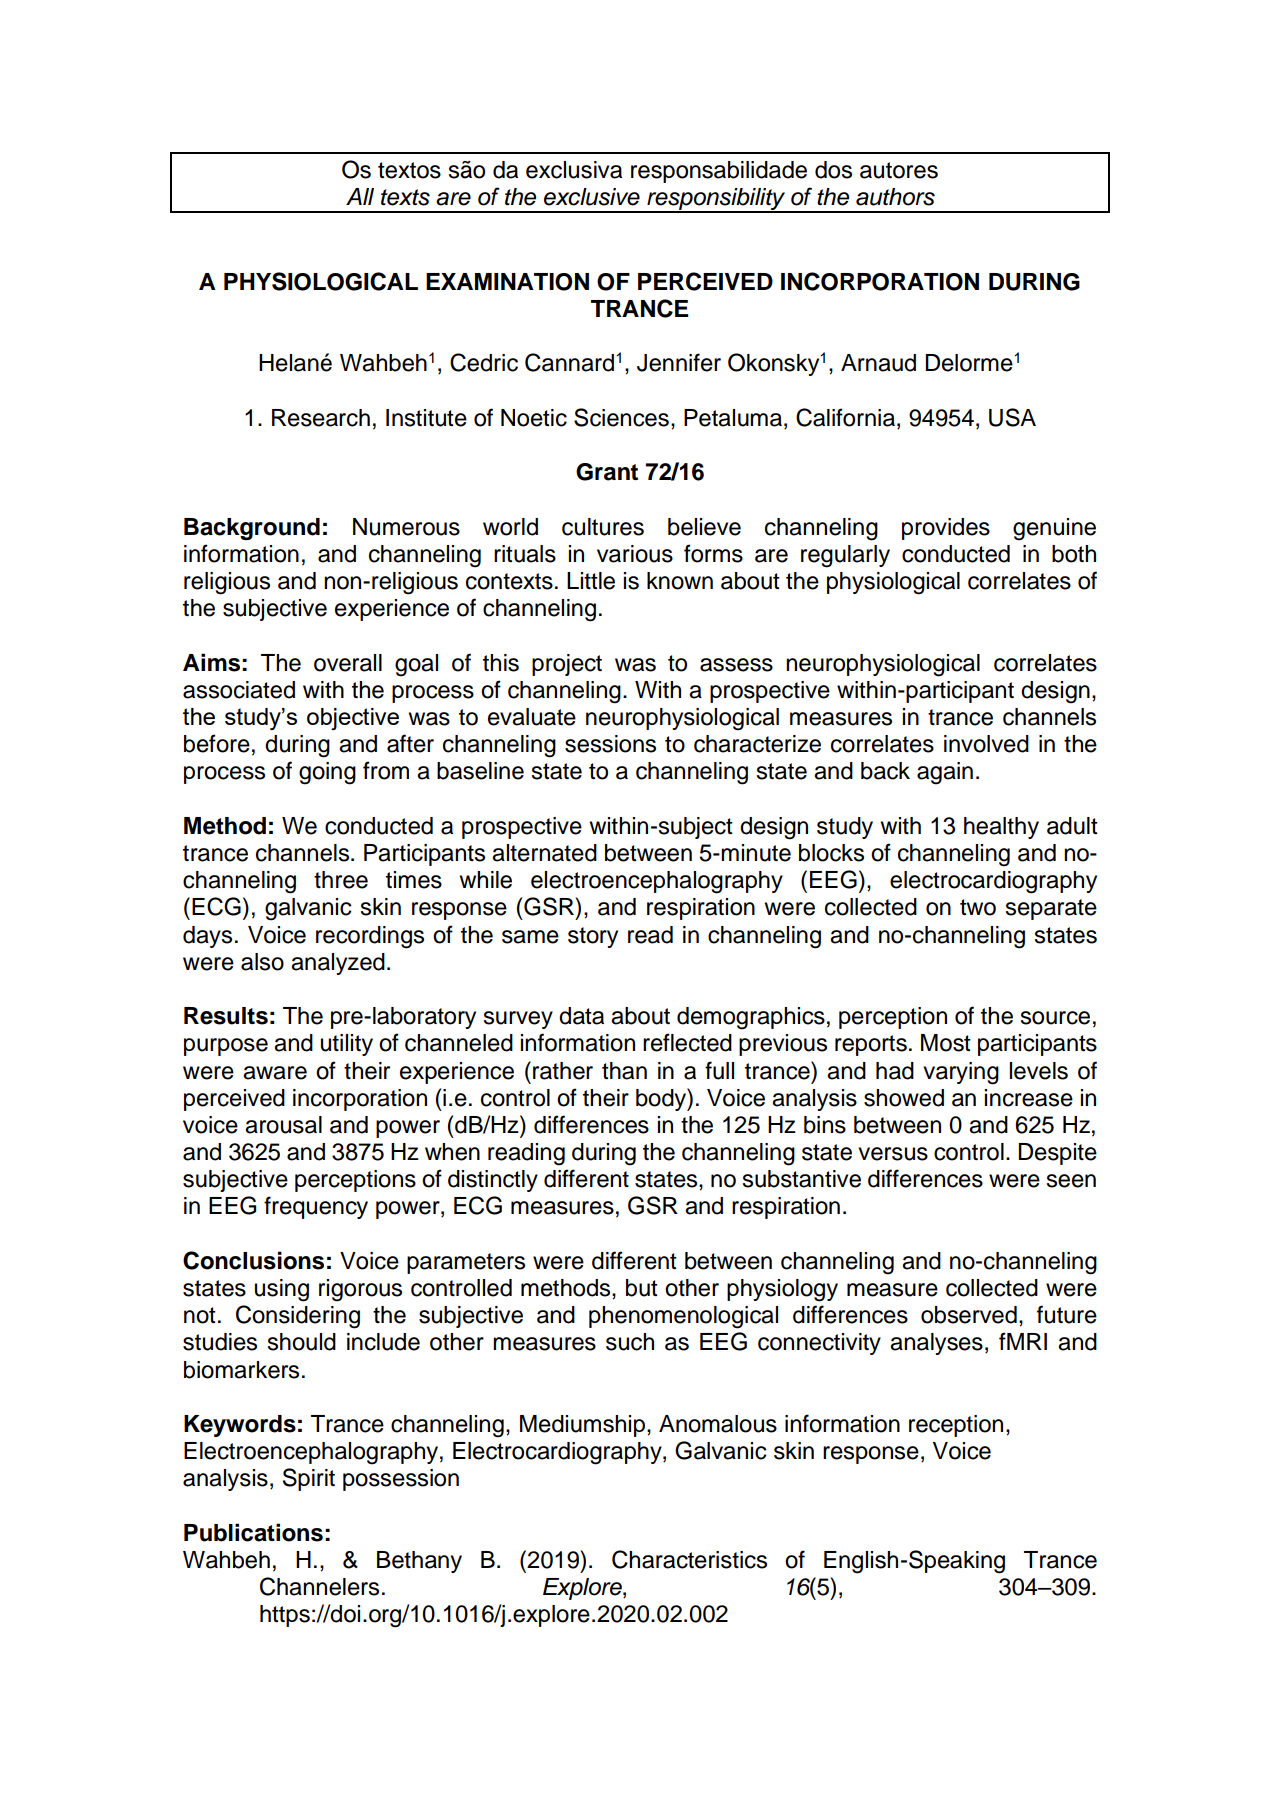  What do you see at coordinates (409, 170) in the screenshot?
I see `textos` at bounding box center [409, 170].
